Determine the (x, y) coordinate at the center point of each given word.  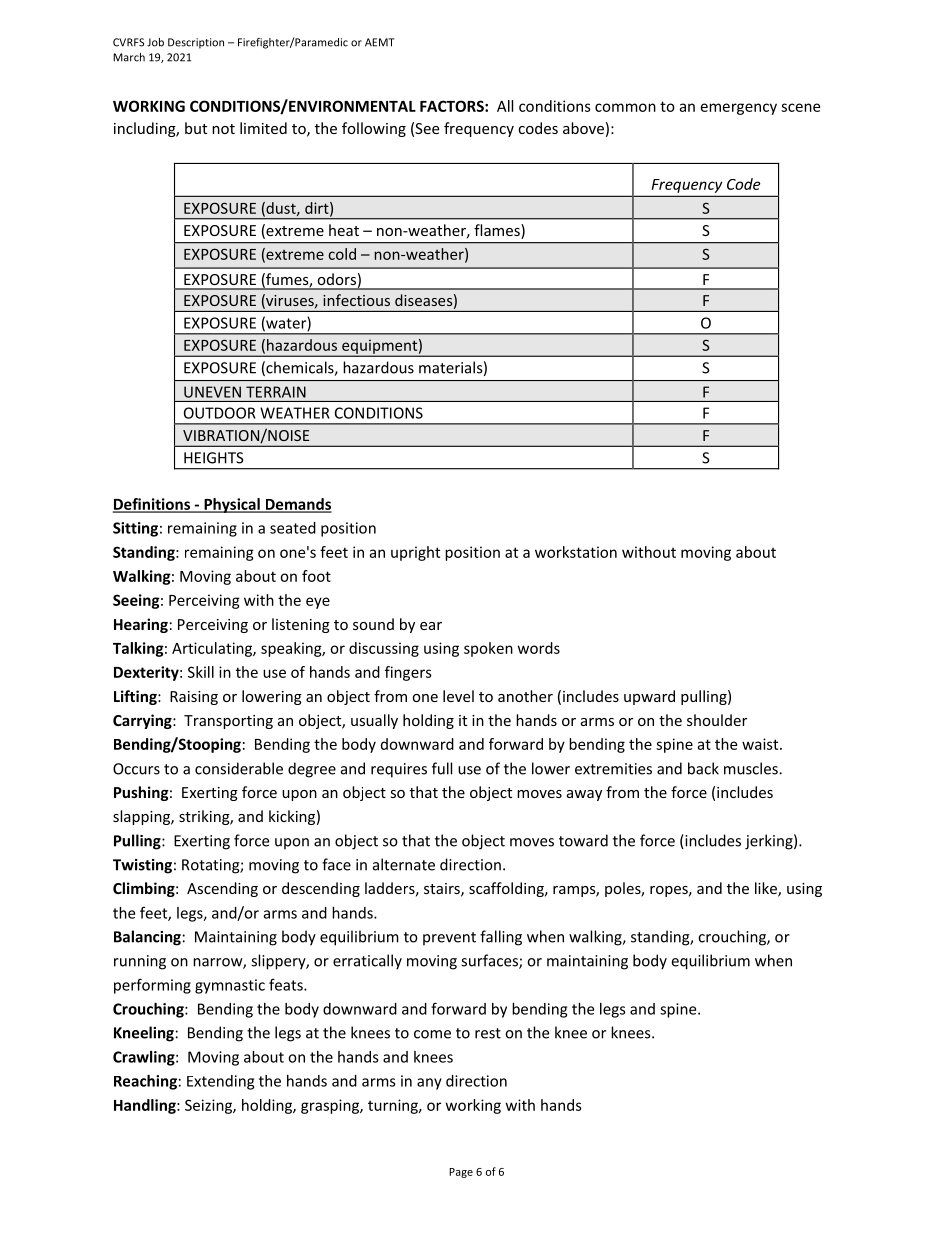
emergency (739, 109)
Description (196, 43)
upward (649, 697)
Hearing (141, 625)
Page (461, 1173)
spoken (488, 649)
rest (488, 1033)
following (374, 129)
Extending (220, 1082)
